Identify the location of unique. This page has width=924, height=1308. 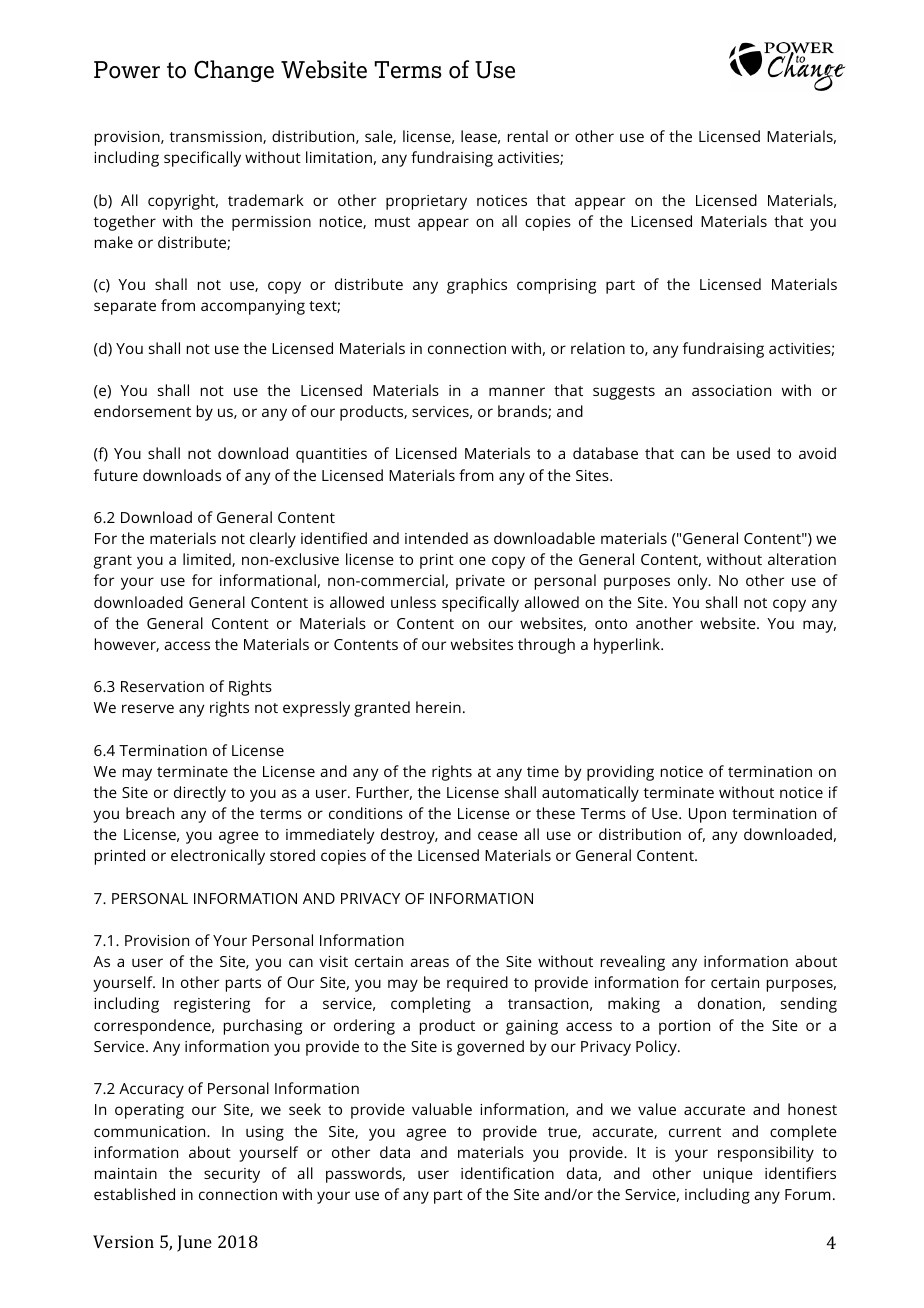
(728, 1175).
